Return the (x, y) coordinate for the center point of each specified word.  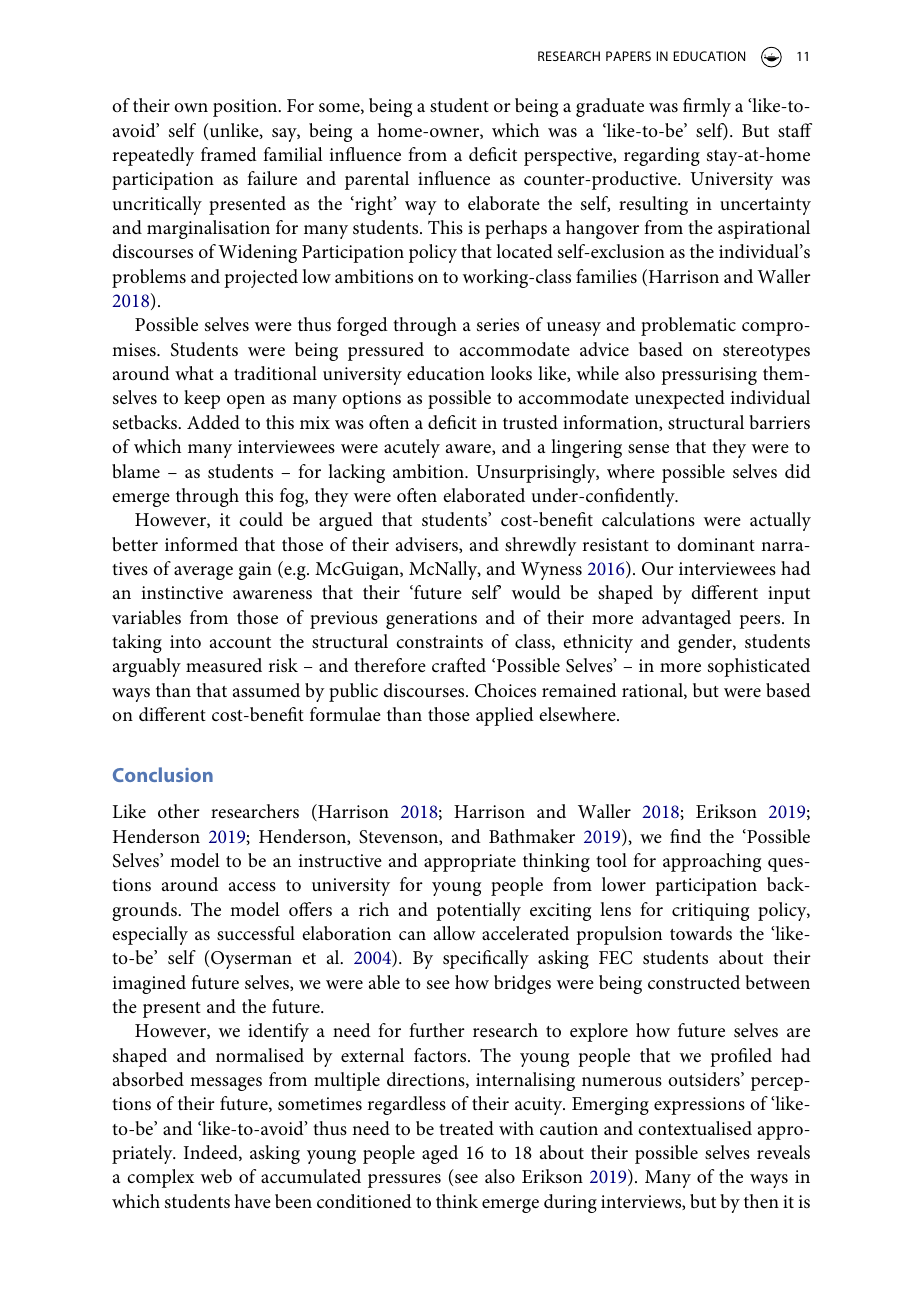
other (179, 811)
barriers (779, 422)
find (685, 836)
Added (213, 422)
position (246, 108)
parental (377, 180)
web (216, 1176)
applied (505, 716)
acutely (412, 448)
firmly (707, 107)
